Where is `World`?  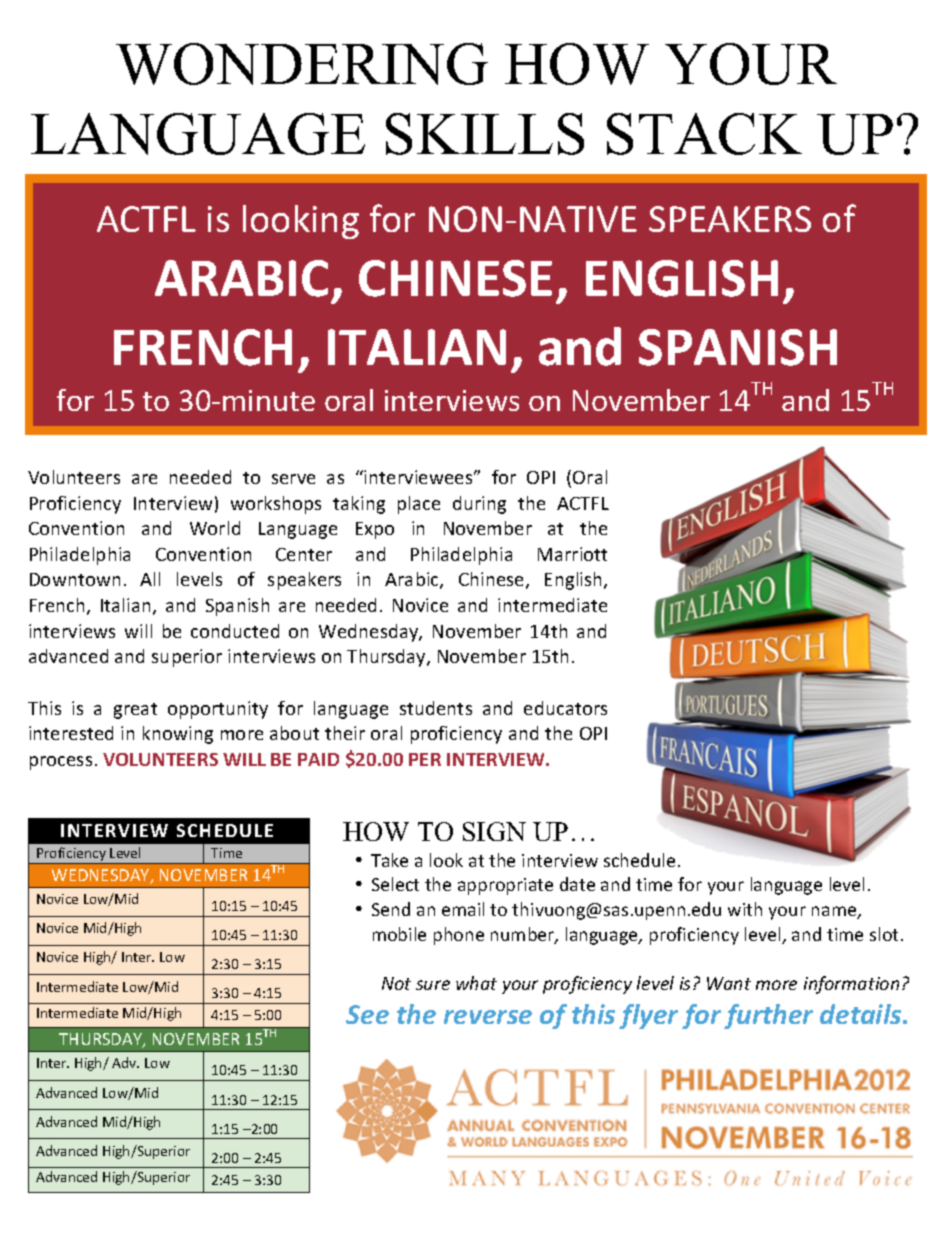 World is located at coordinates (215, 528).
